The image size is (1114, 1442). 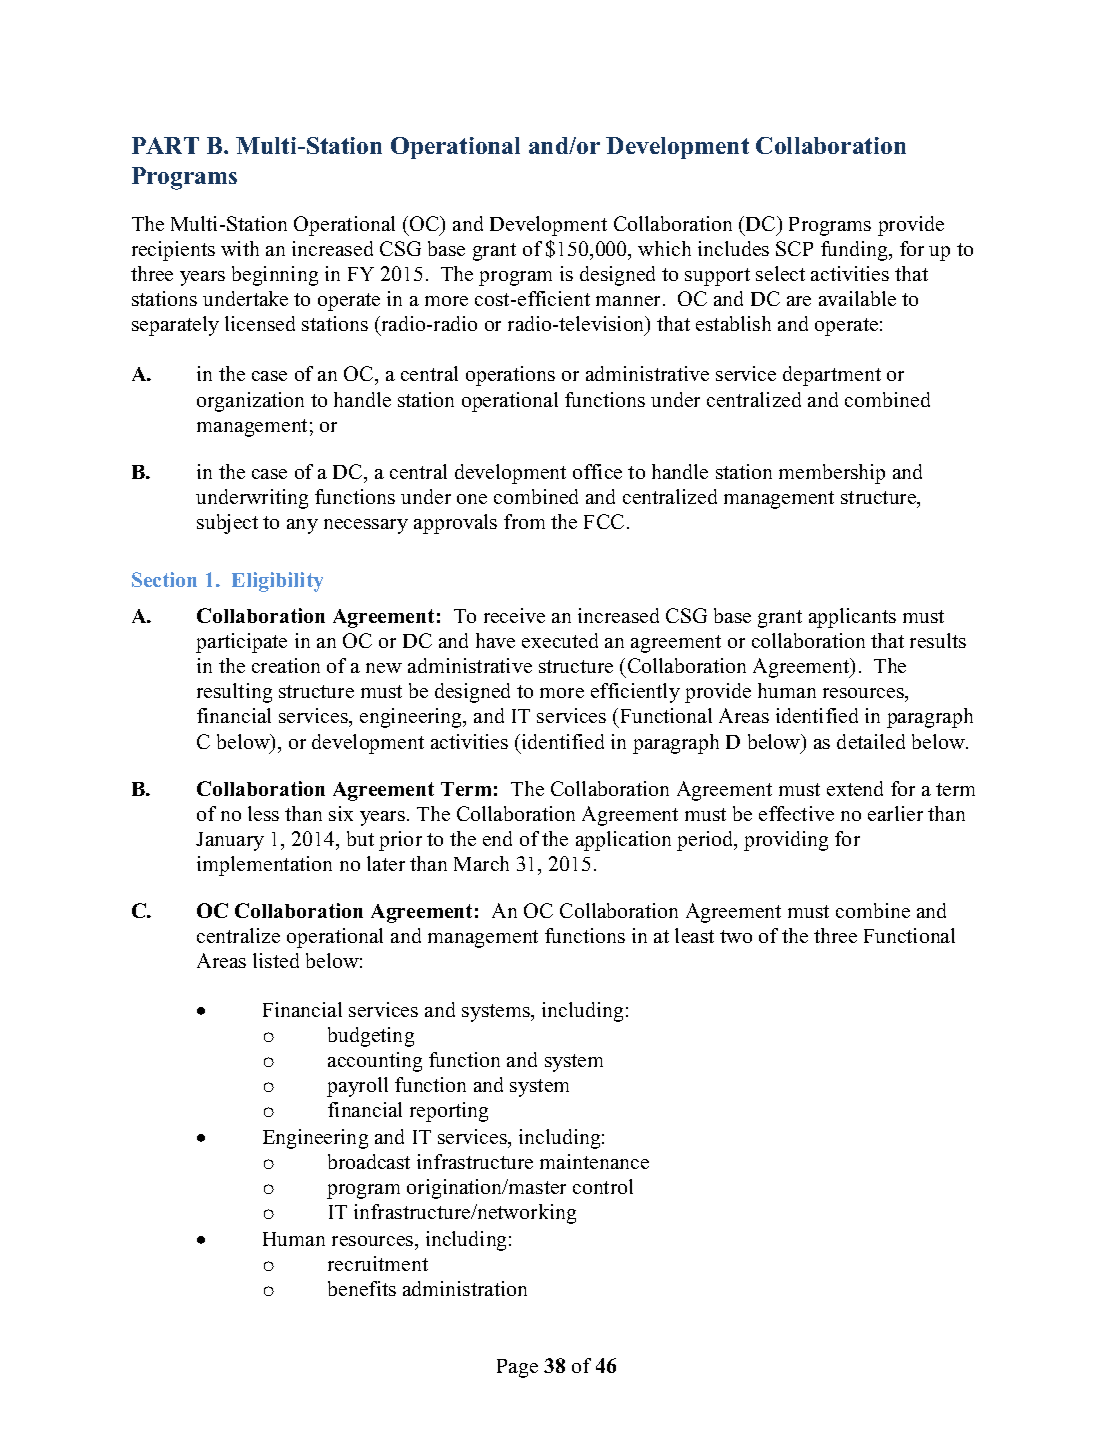 What do you see at coordinates (852, 618) in the page?
I see `applicants` at bounding box center [852, 618].
